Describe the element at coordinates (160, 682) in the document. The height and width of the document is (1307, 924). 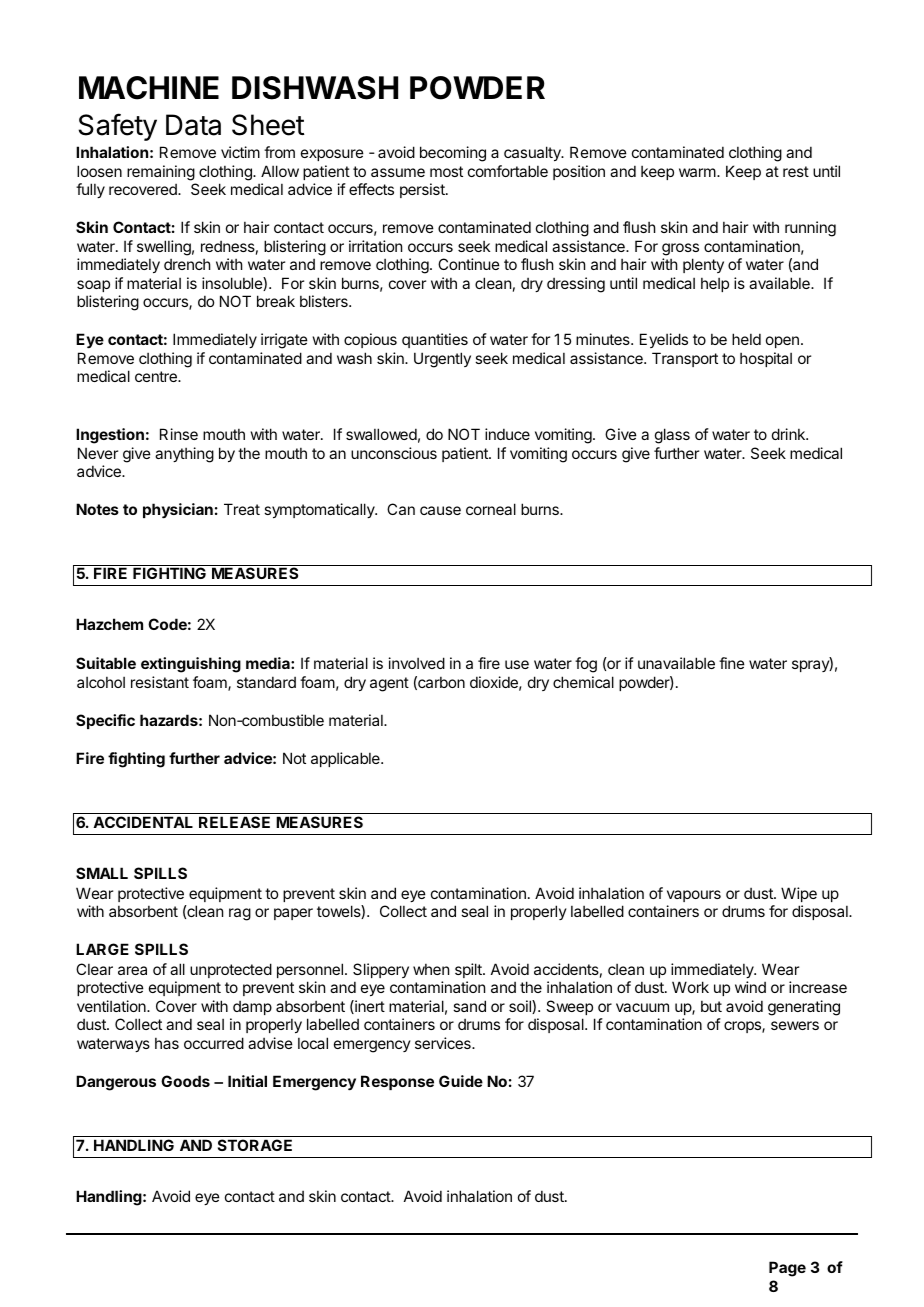
I see `resistant` at that location.
